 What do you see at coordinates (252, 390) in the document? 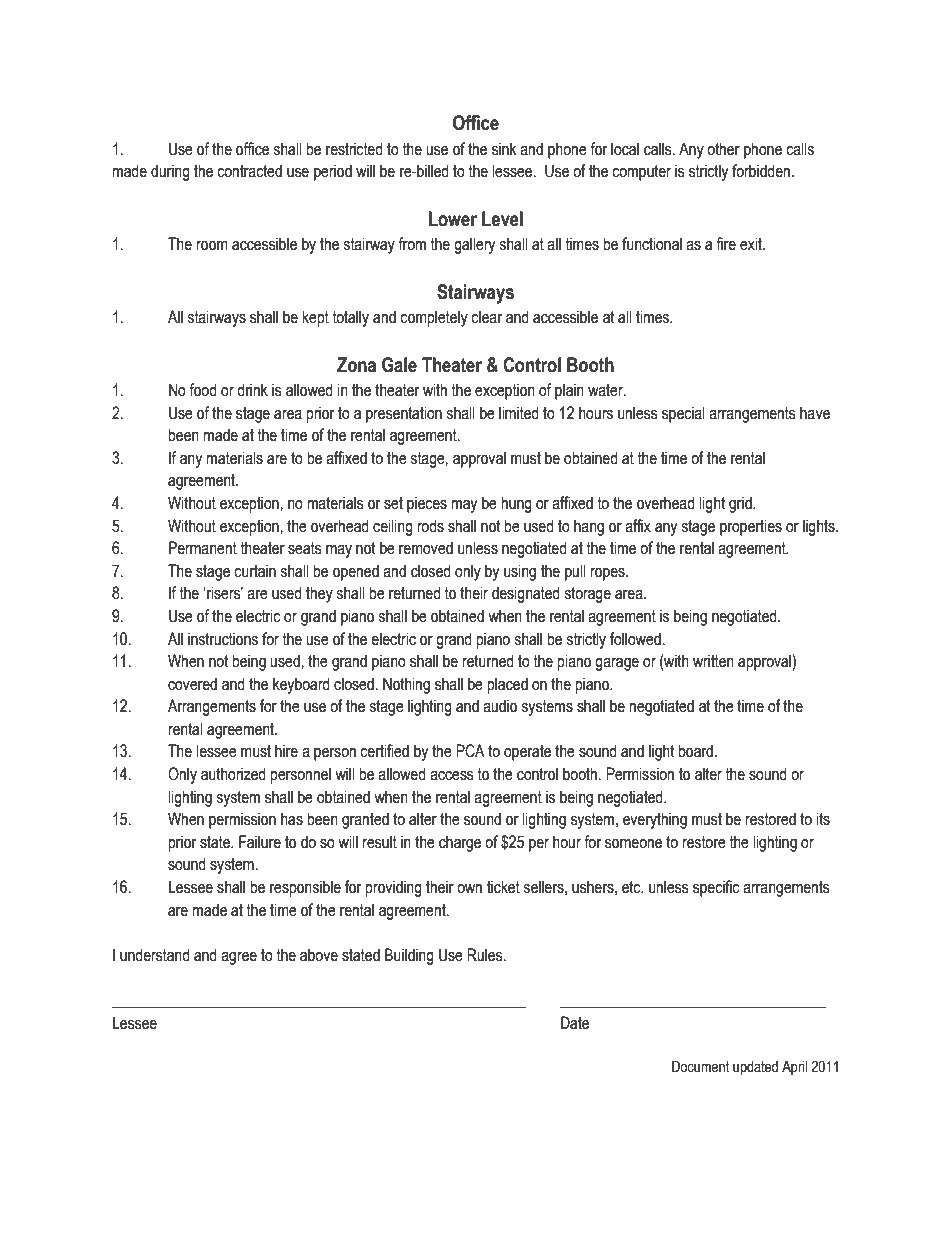
I see `drink` at bounding box center [252, 390].
